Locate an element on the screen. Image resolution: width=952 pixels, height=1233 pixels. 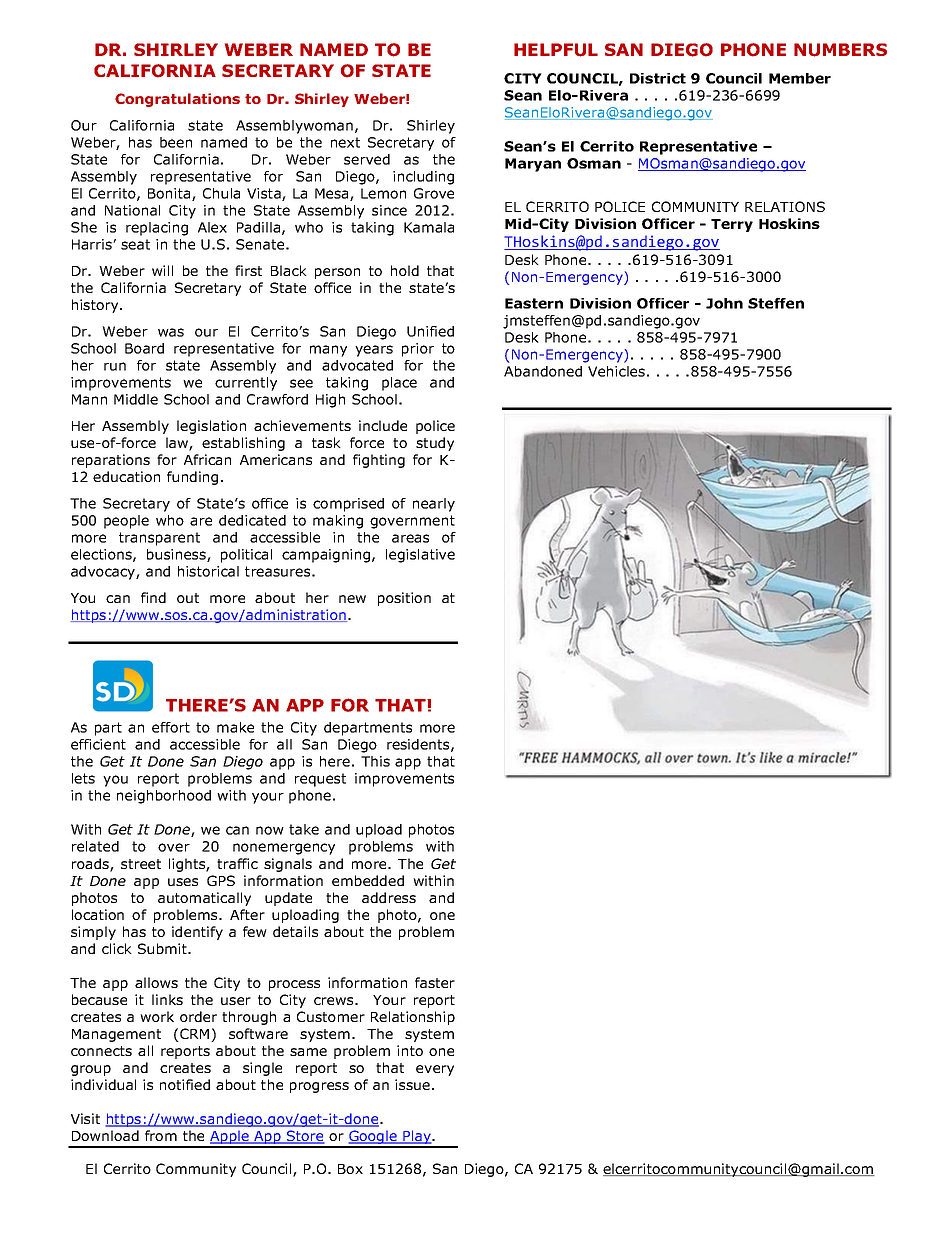
Member is located at coordinates (800, 78).
